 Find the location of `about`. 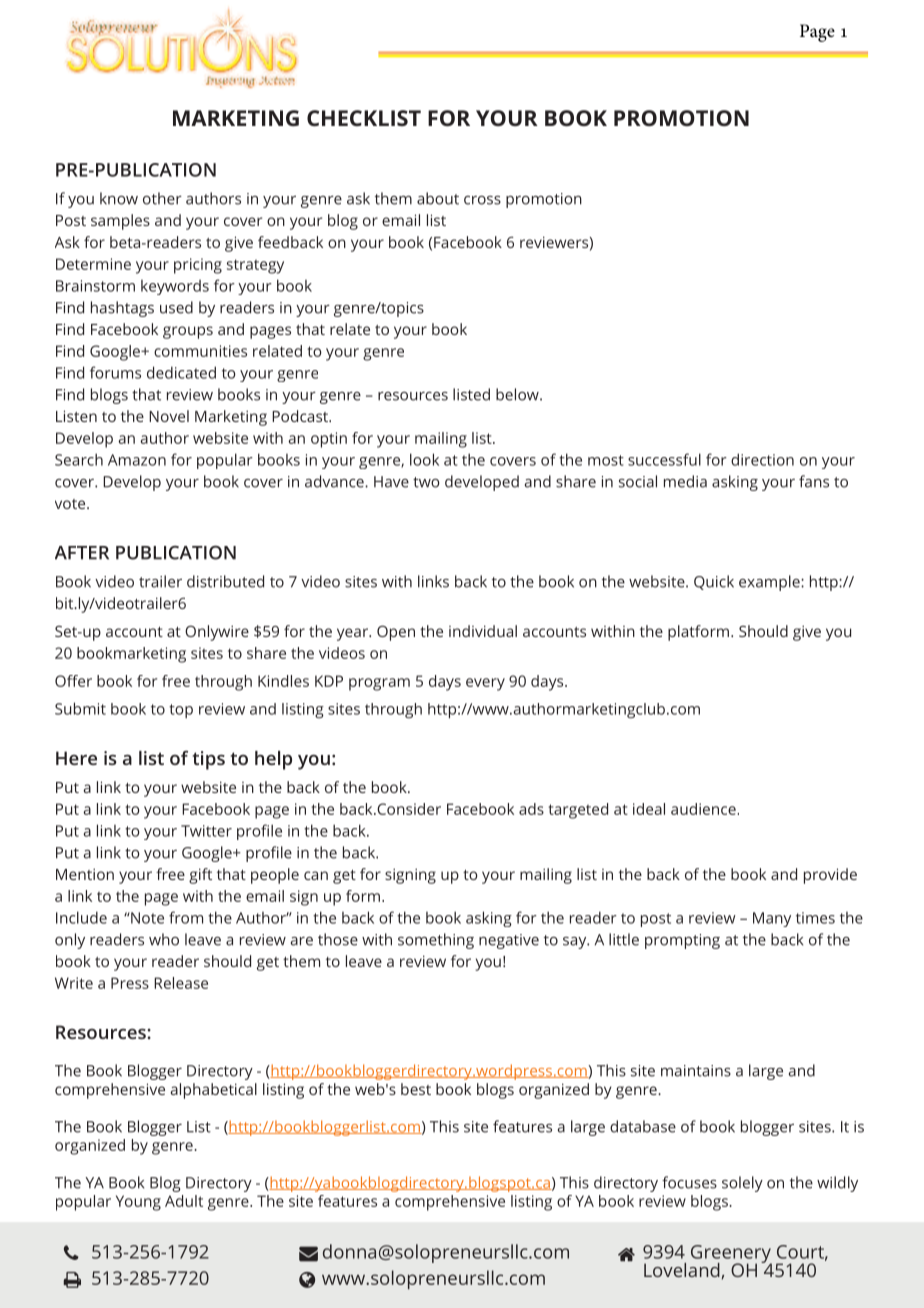

about is located at coordinates (438, 198).
